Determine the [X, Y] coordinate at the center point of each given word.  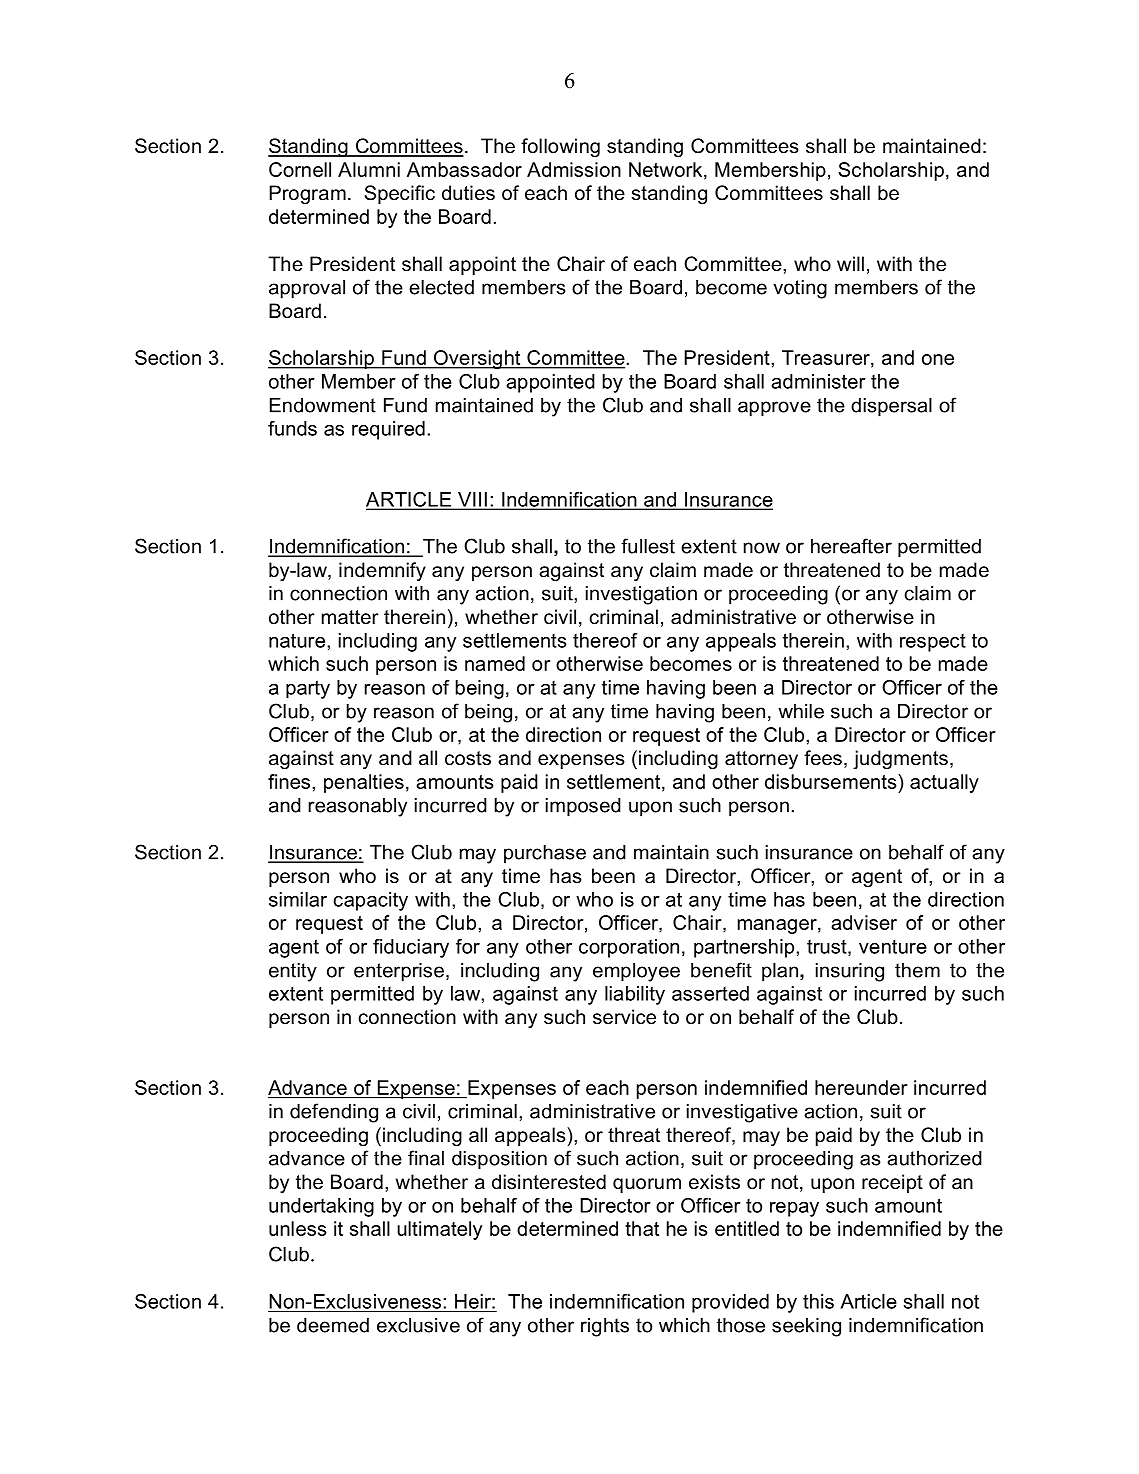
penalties [364, 783]
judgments [900, 759]
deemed [333, 1325]
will [850, 263]
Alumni [369, 169]
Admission [574, 169]
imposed [583, 807]
